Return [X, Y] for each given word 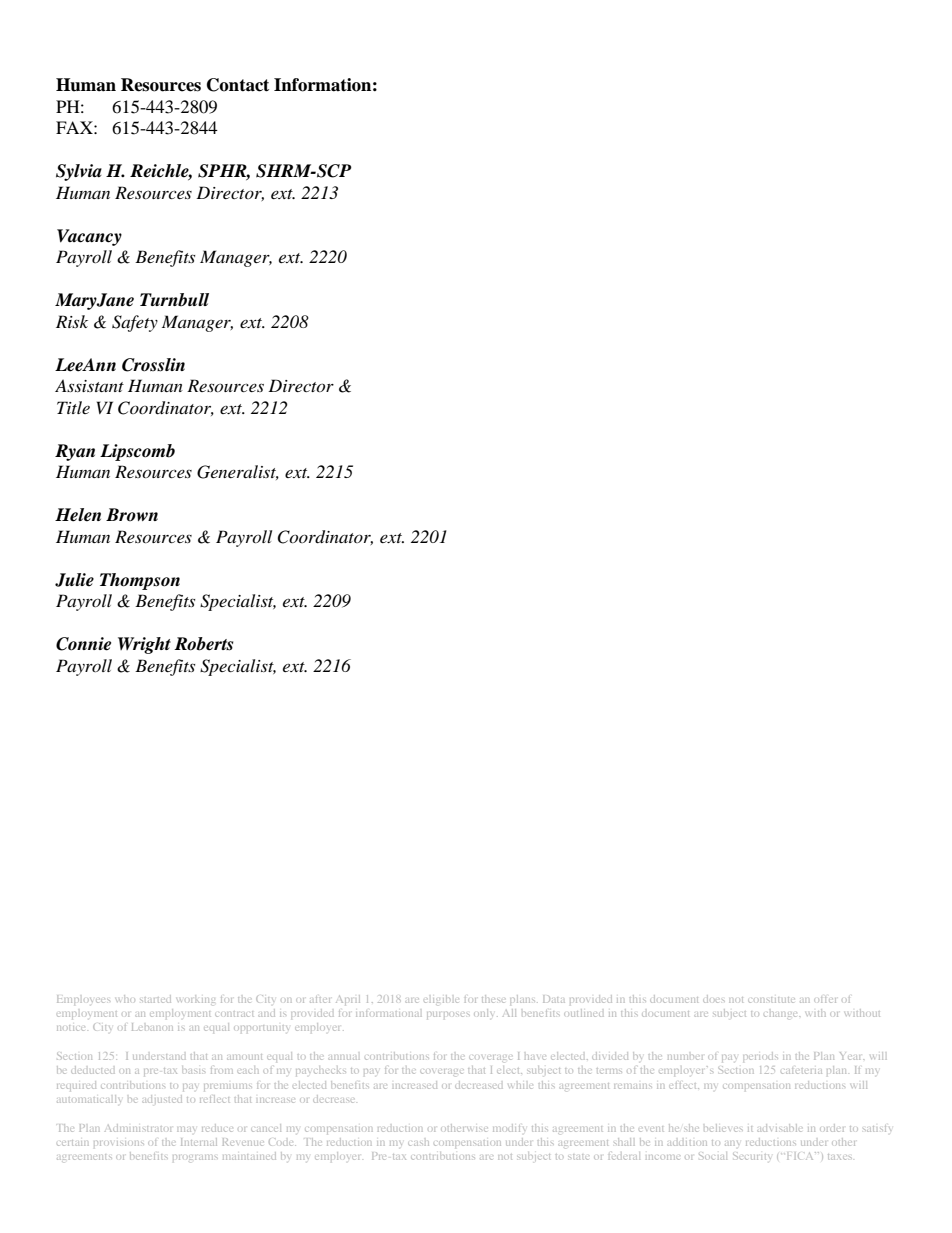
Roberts [203, 644]
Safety [135, 323]
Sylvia [79, 172]
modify [509, 1128]
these [493, 999]
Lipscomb [137, 452]
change [782, 1014]
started [155, 999]
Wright [144, 645]
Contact [238, 85]
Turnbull [174, 300]
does [714, 999]
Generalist [238, 472]
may [186, 1129]
